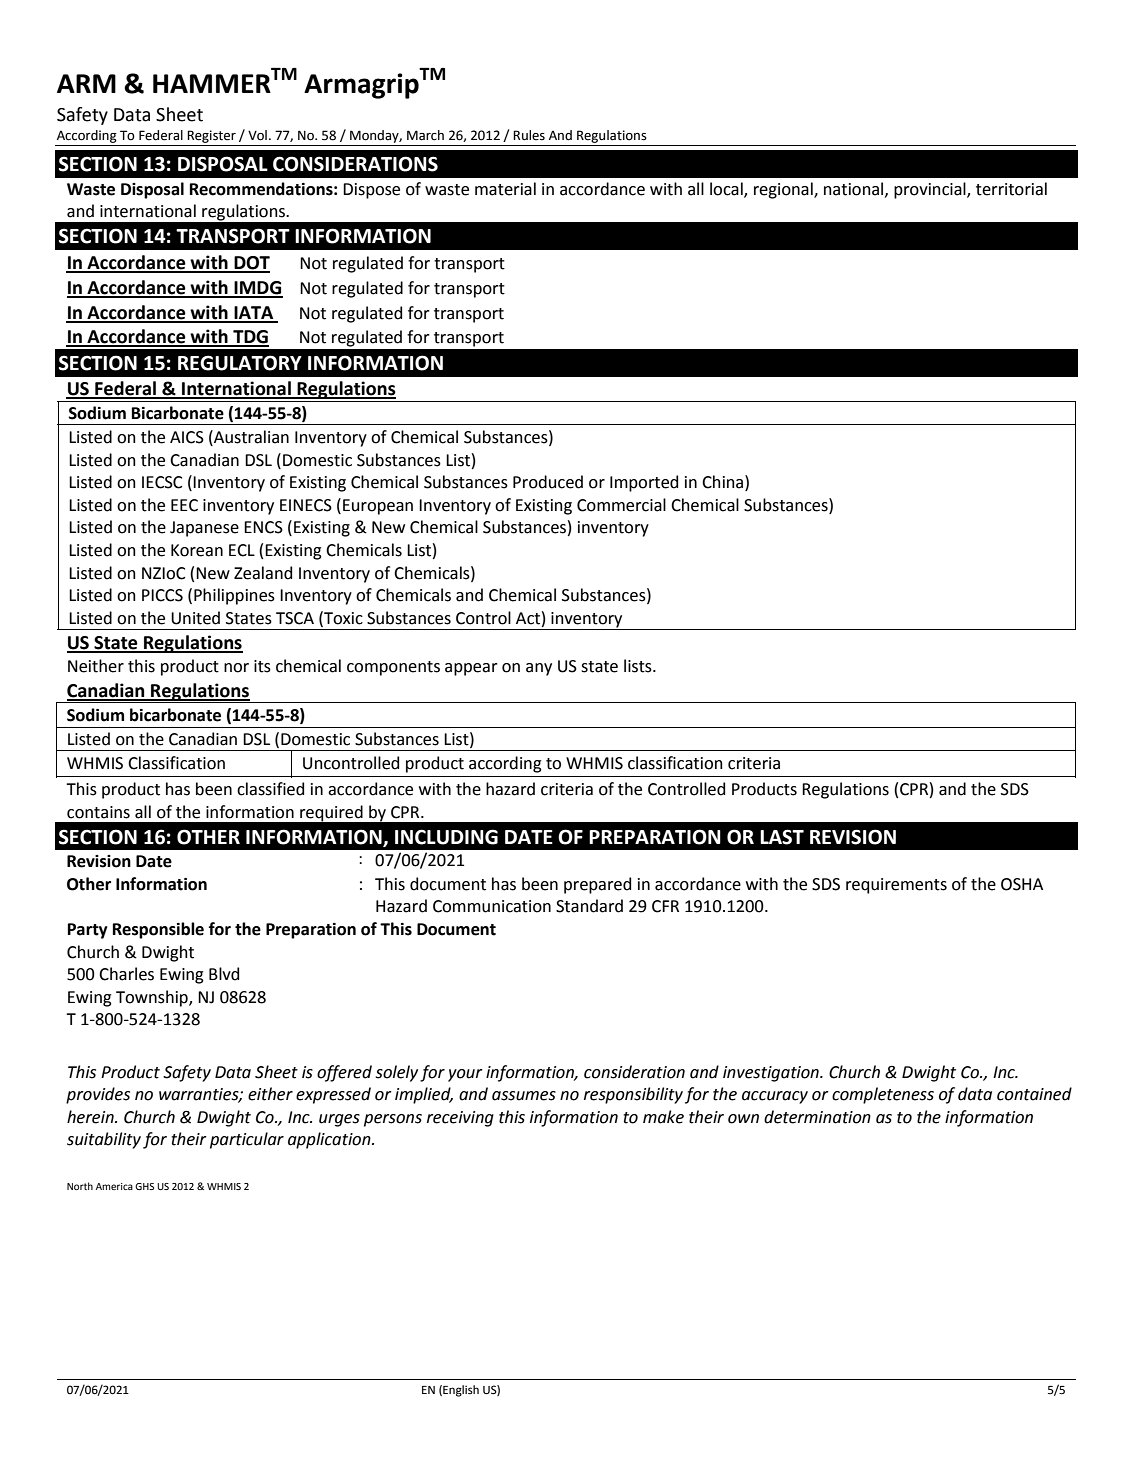  What do you see at coordinates (212, 138) in the screenshot?
I see `Register` at bounding box center [212, 138].
